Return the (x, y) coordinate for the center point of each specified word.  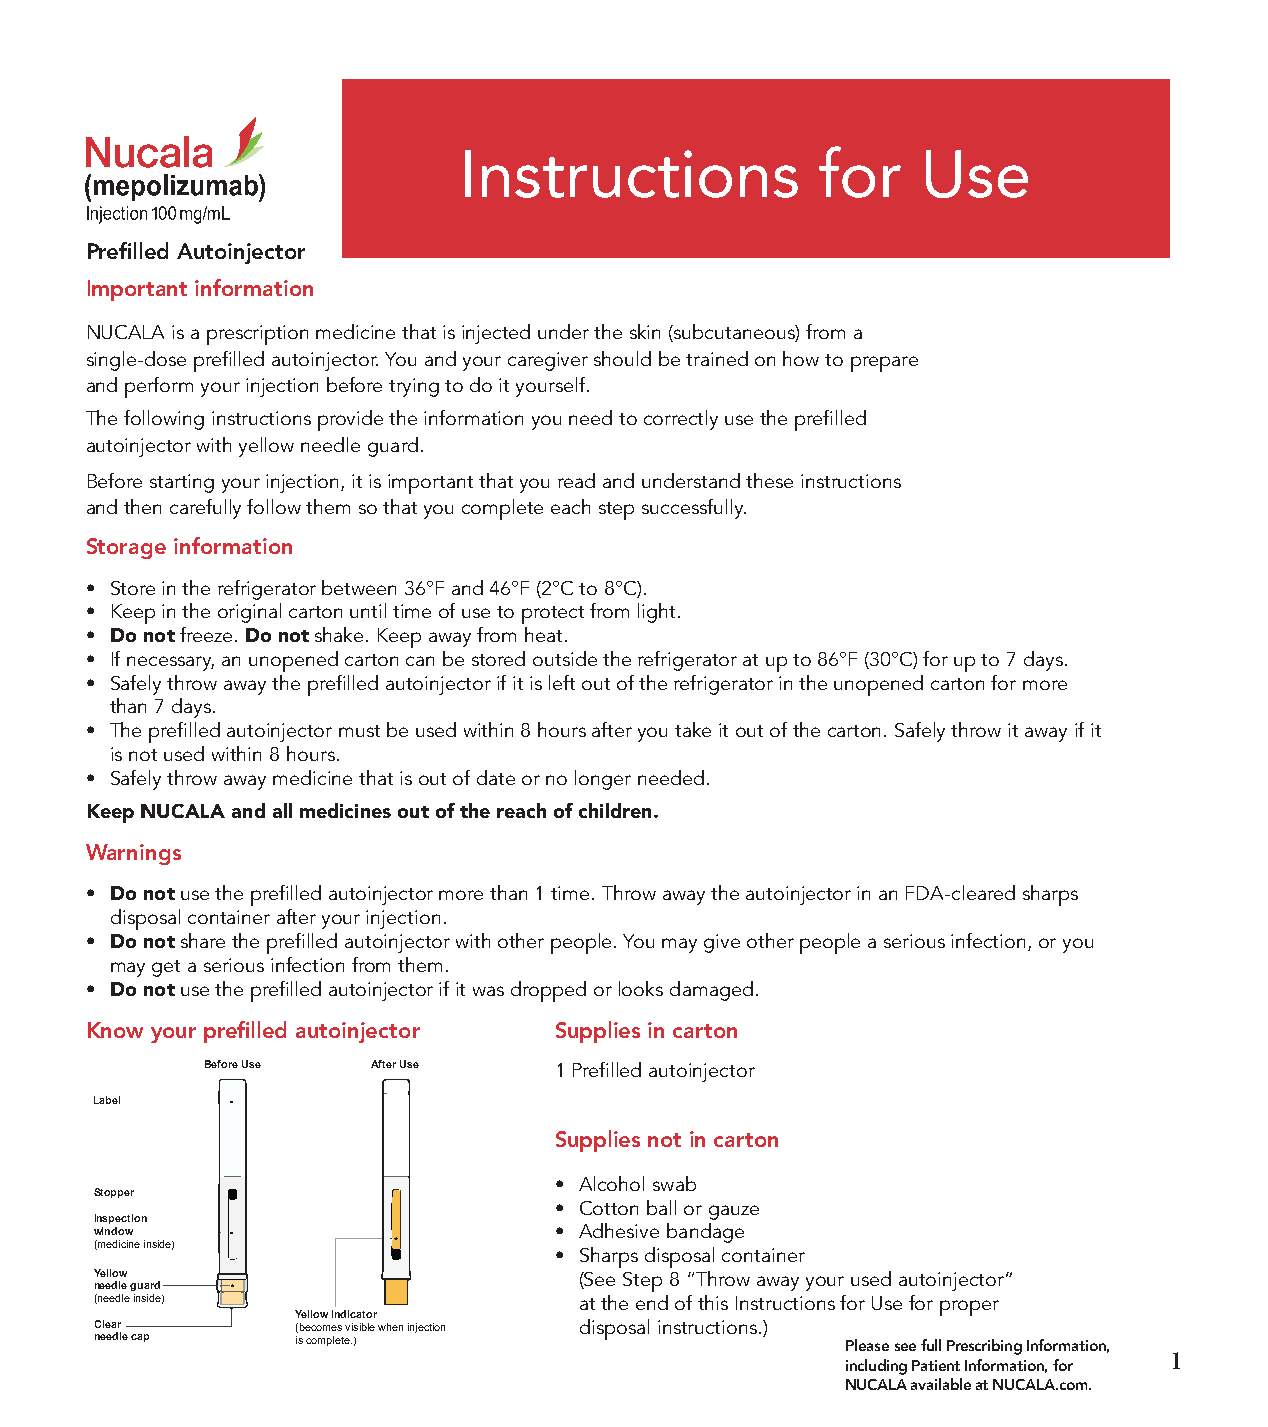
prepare (884, 364)
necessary (170, 663)
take (693, 729)
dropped (548, 991)
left (562, 682)
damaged (711, 991)
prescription (257, 335)
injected (496, 334)
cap (140, 1338)
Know (115, 1030)
